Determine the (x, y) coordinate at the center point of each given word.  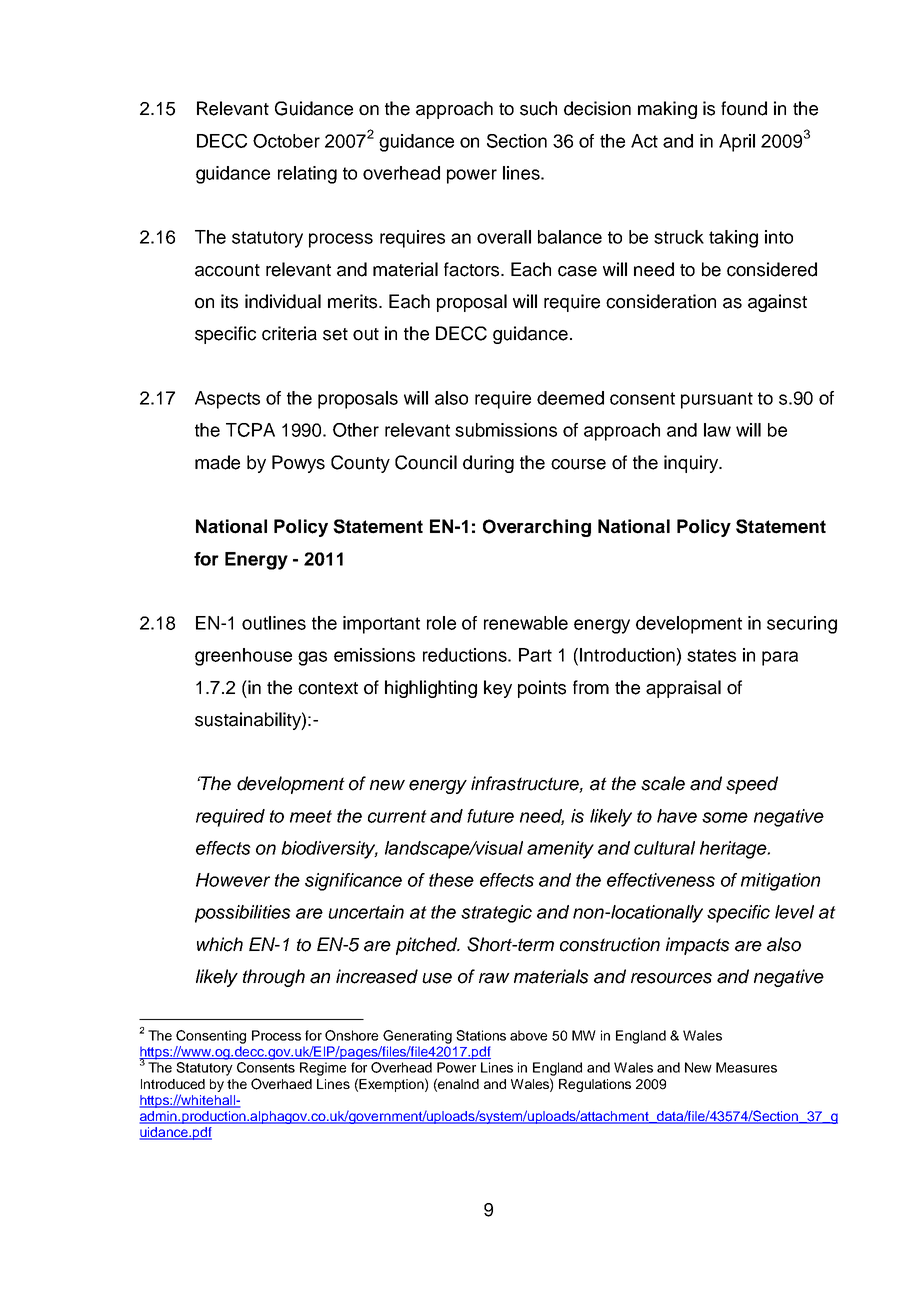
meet (311, 816)
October (286, 141)
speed (752, 785)
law (717, 430)
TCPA (250, 430)
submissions (506, 430)
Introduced (173, 1084)
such (538, 108)
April (737, 143)
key (498, 689)
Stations (481, 1035)
